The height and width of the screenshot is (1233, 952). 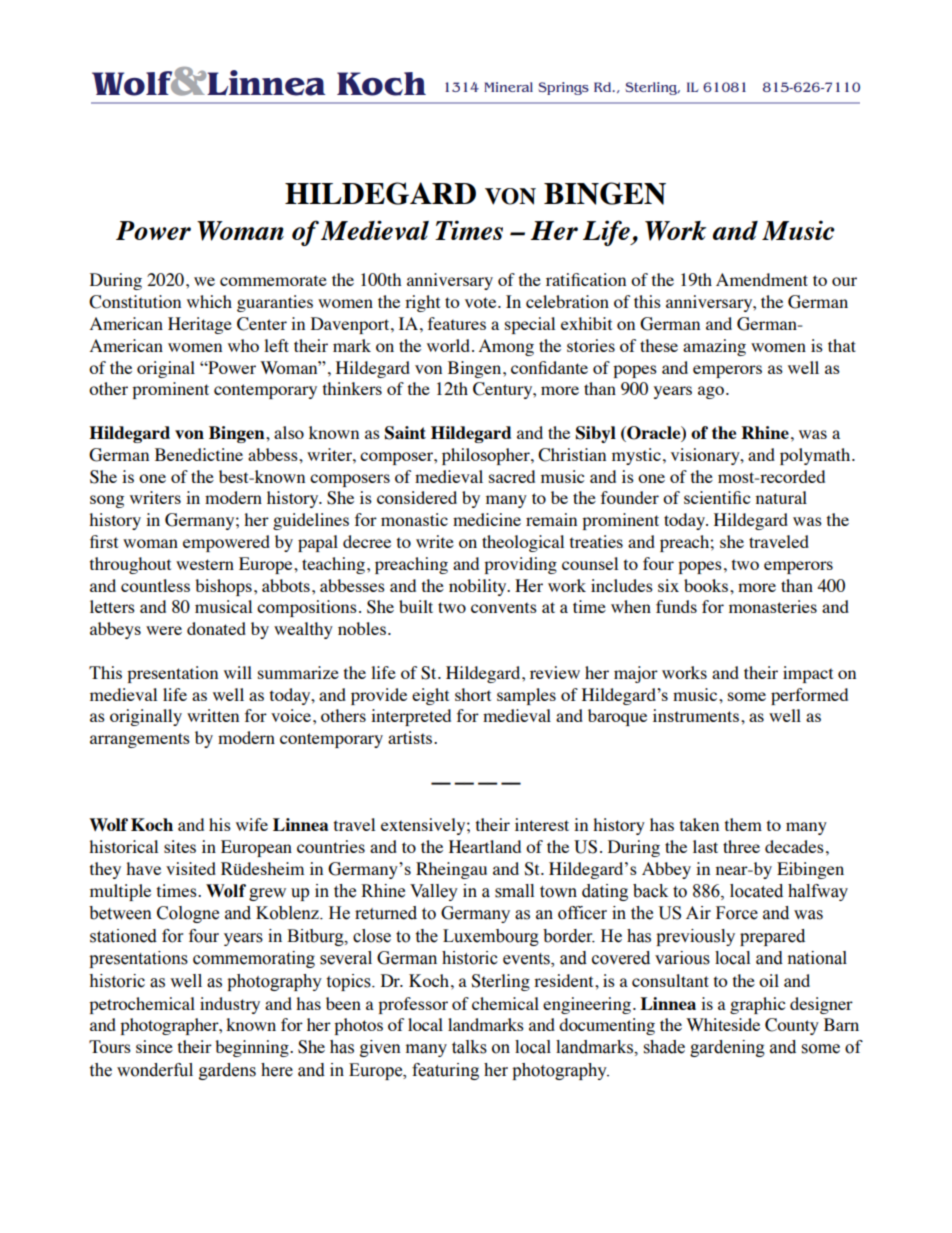 What do you see at coordinates (479, 587) in the screenshot?
I see `nobility` at bounding box center [479, 587].
